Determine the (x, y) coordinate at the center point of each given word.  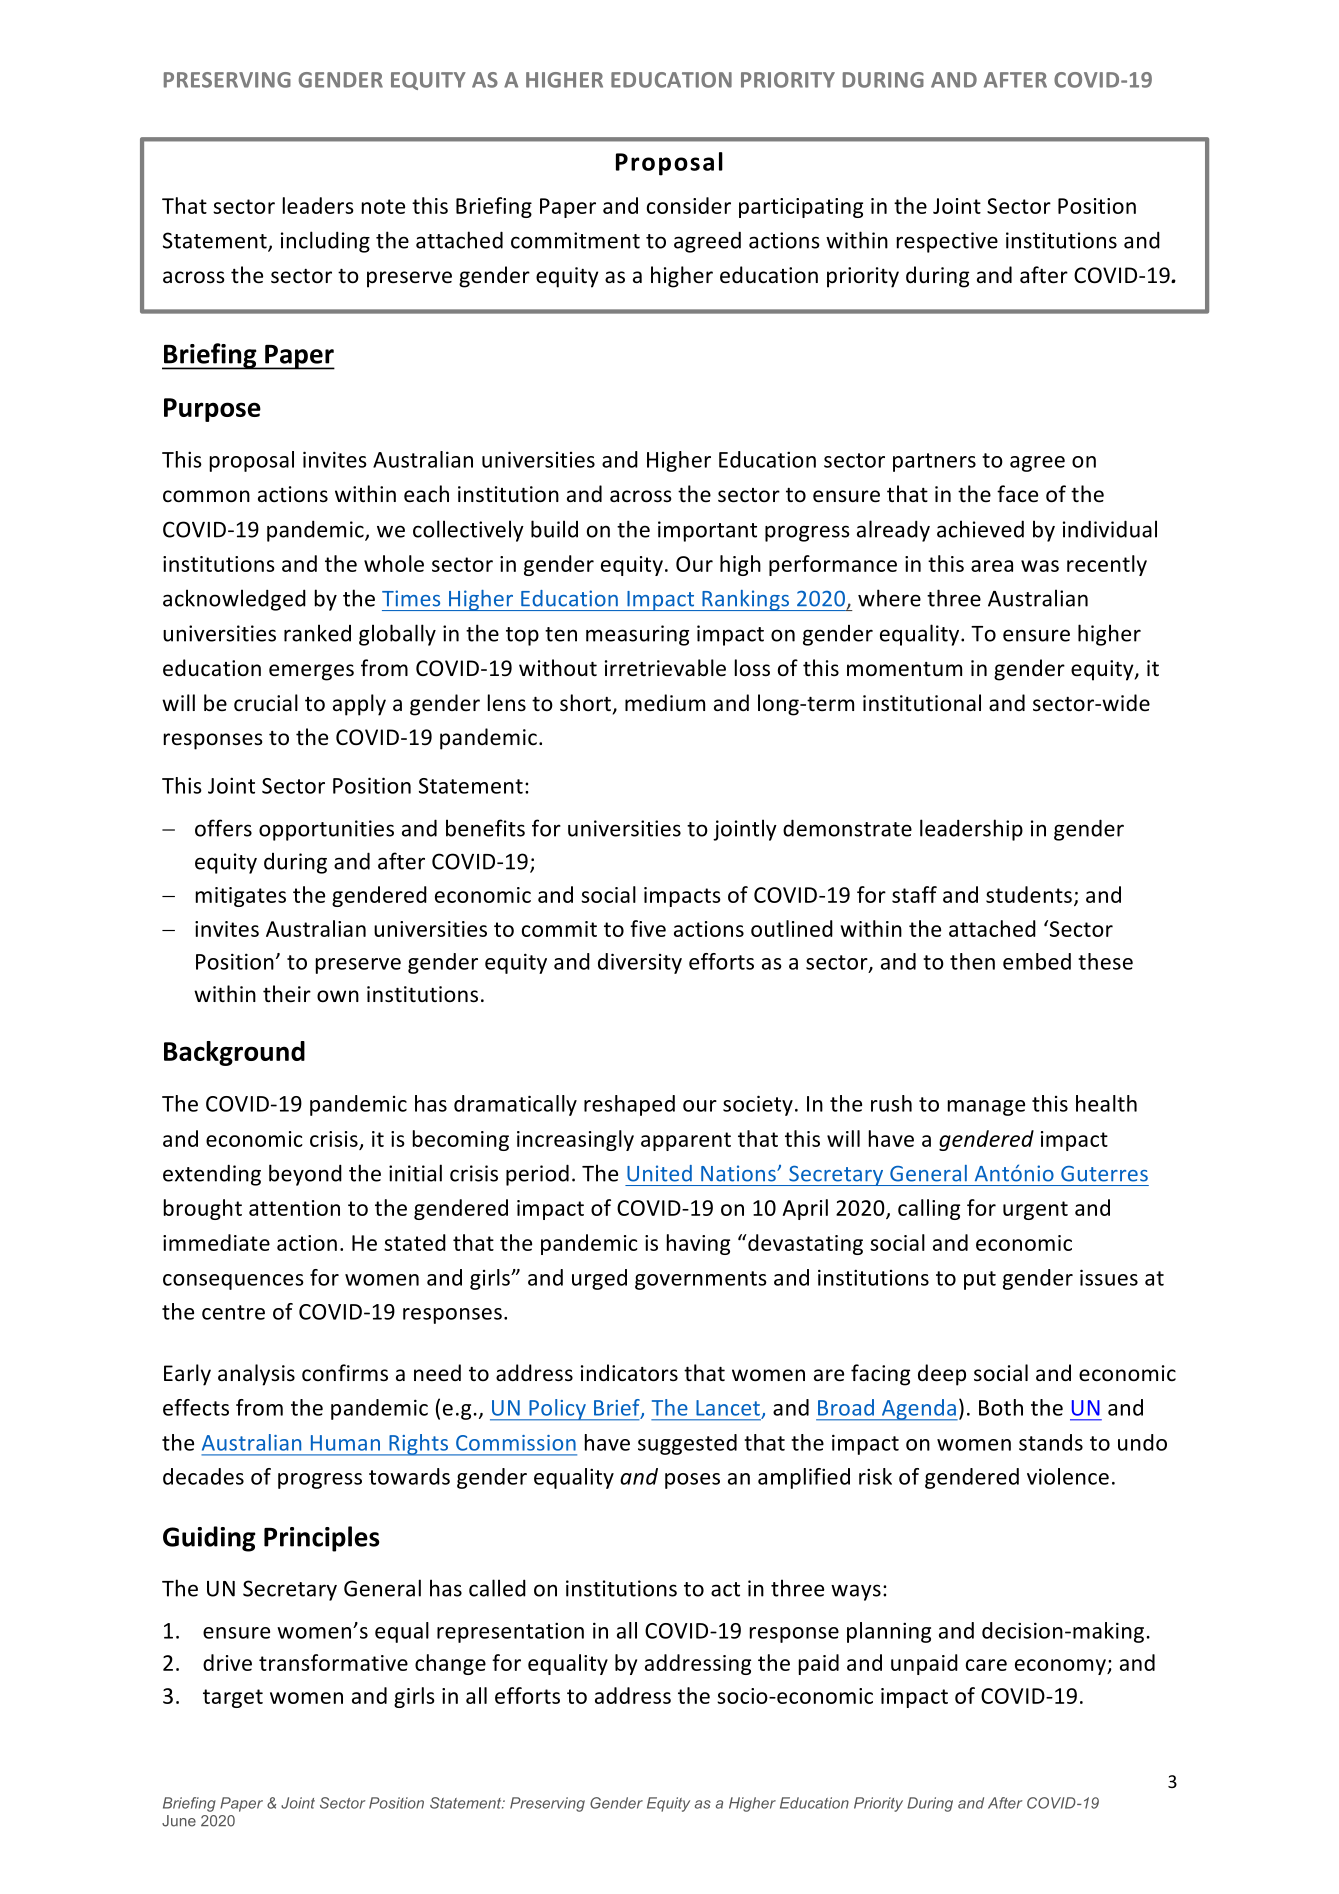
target (233, 1698)
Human (345, 1443)
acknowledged (234, 600)
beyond (305, 1175)
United (659, 1173)
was (1040, 566)
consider (689, 205)
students (1029, 894)
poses (692, 1481)
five (648, 928)
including (325, 242)
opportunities (326, 830)
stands (1051, 1442)
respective (947, 242)
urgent (1035, 1210)
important (707, 531)
